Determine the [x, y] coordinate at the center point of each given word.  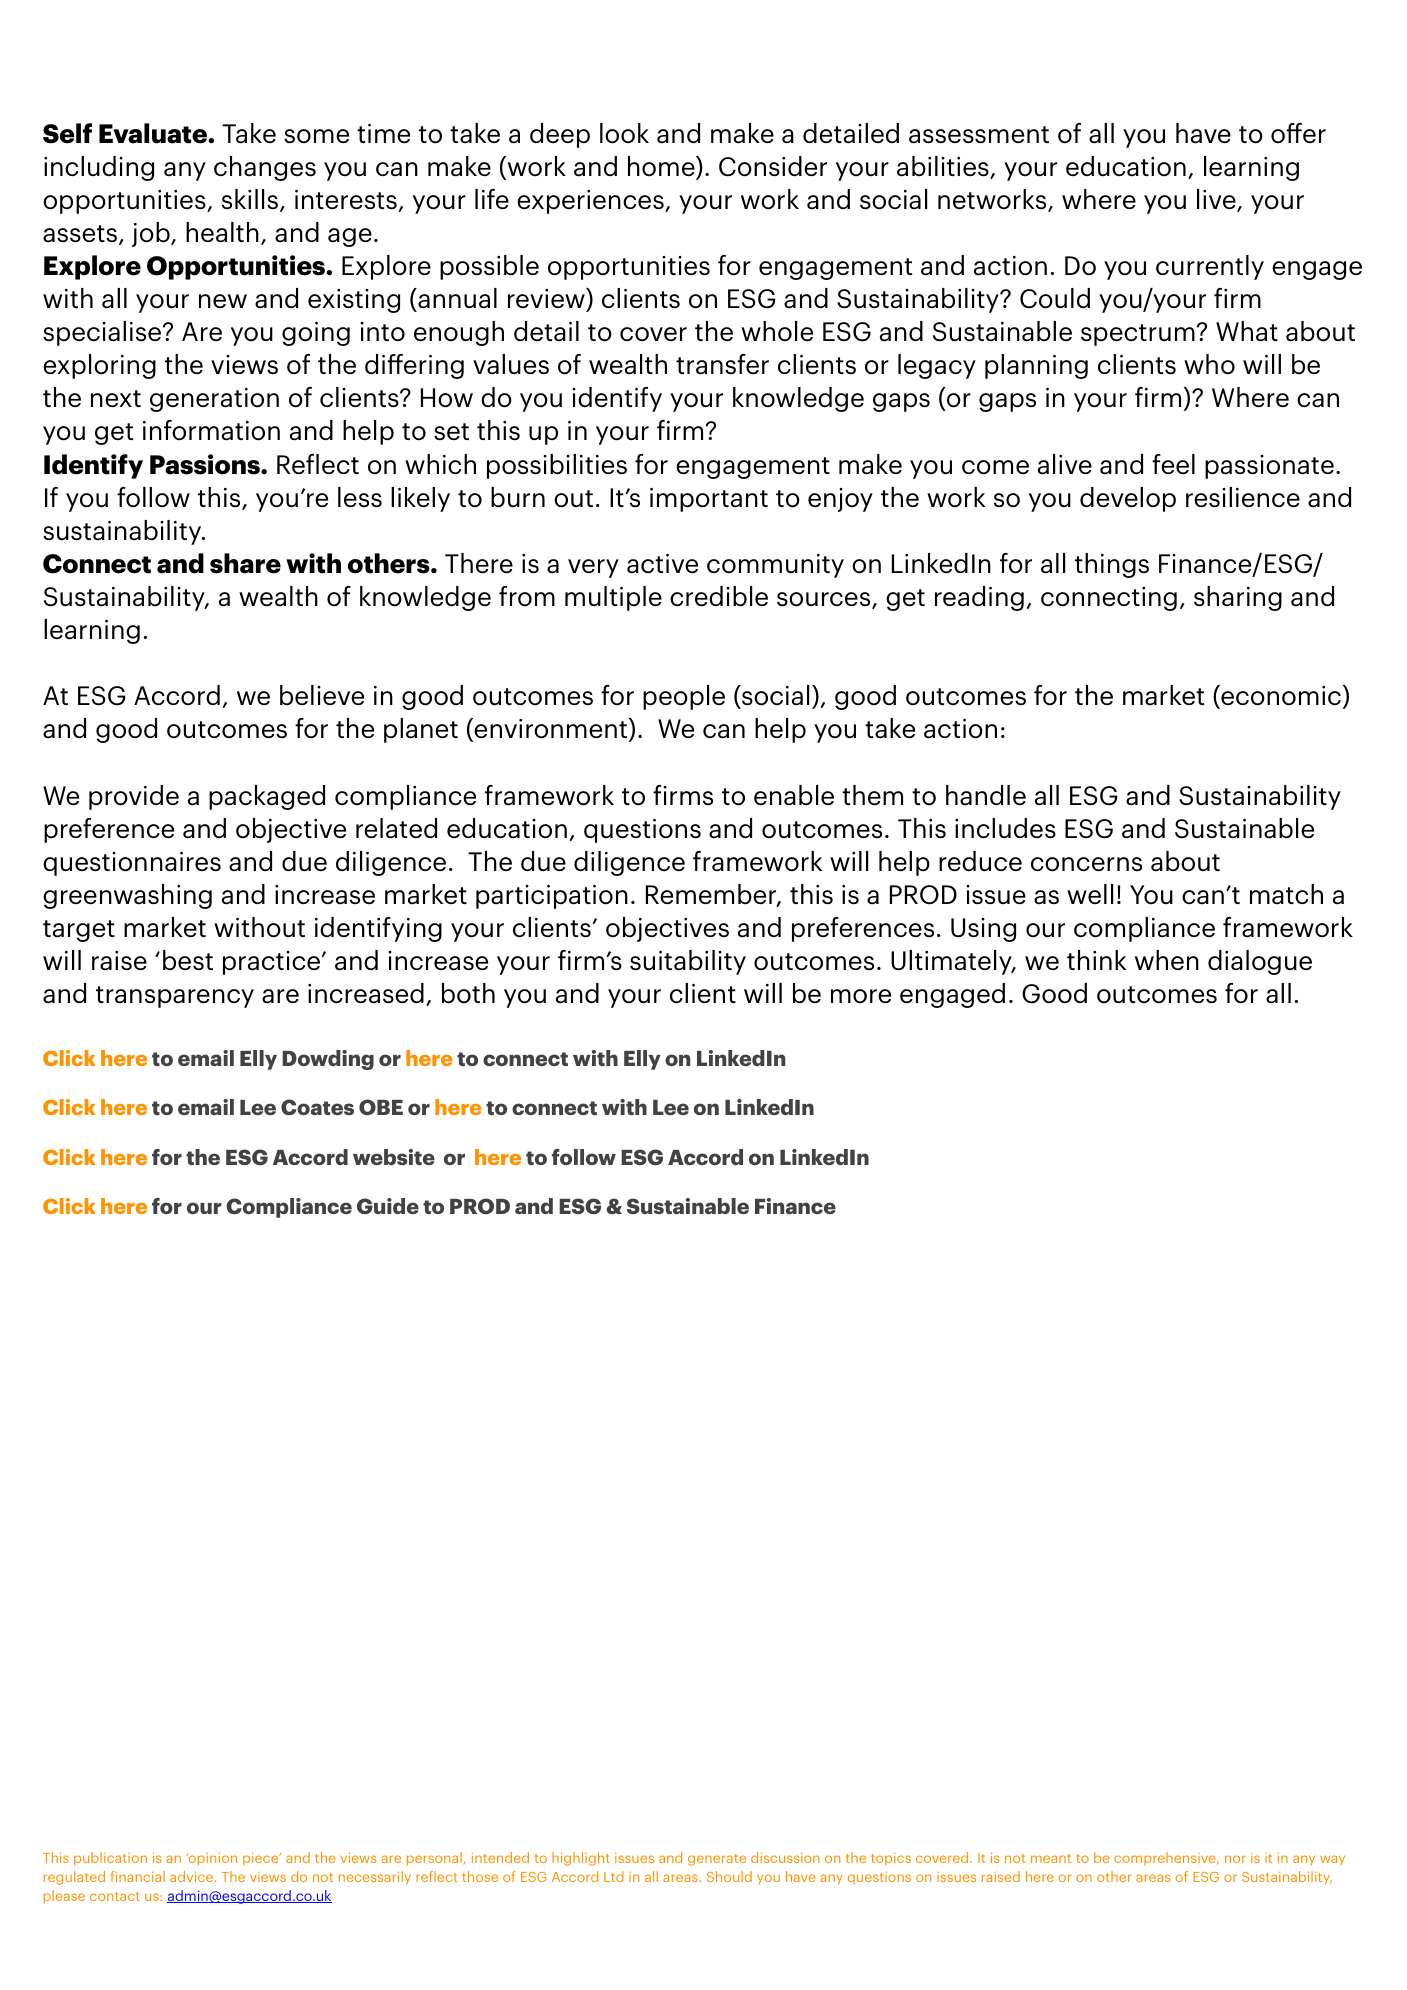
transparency [175, 997]
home [662, 167]
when [1167, 960]
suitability [688, 962]
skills [250, 199]
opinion [211, 1859]
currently [1210, 267]
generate [717, 1860]
